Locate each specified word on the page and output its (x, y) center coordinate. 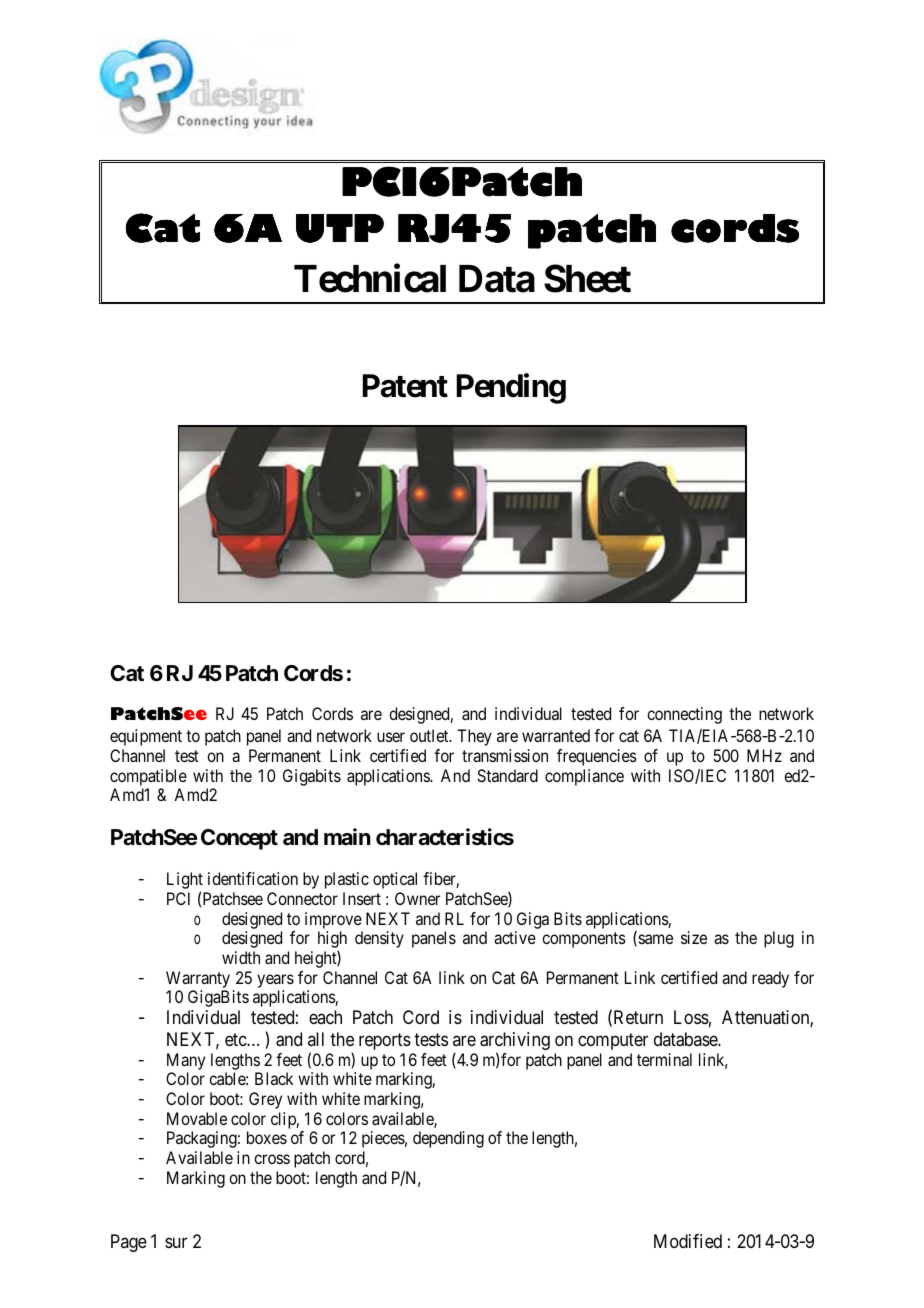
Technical (370, 278)
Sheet (587, 278)
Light (185, 882)
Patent (405, 386)
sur (176, 1242)
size (694, 937)
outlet (430, 735)
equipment (146, 737)
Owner (417, 898)
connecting (684, 715)
